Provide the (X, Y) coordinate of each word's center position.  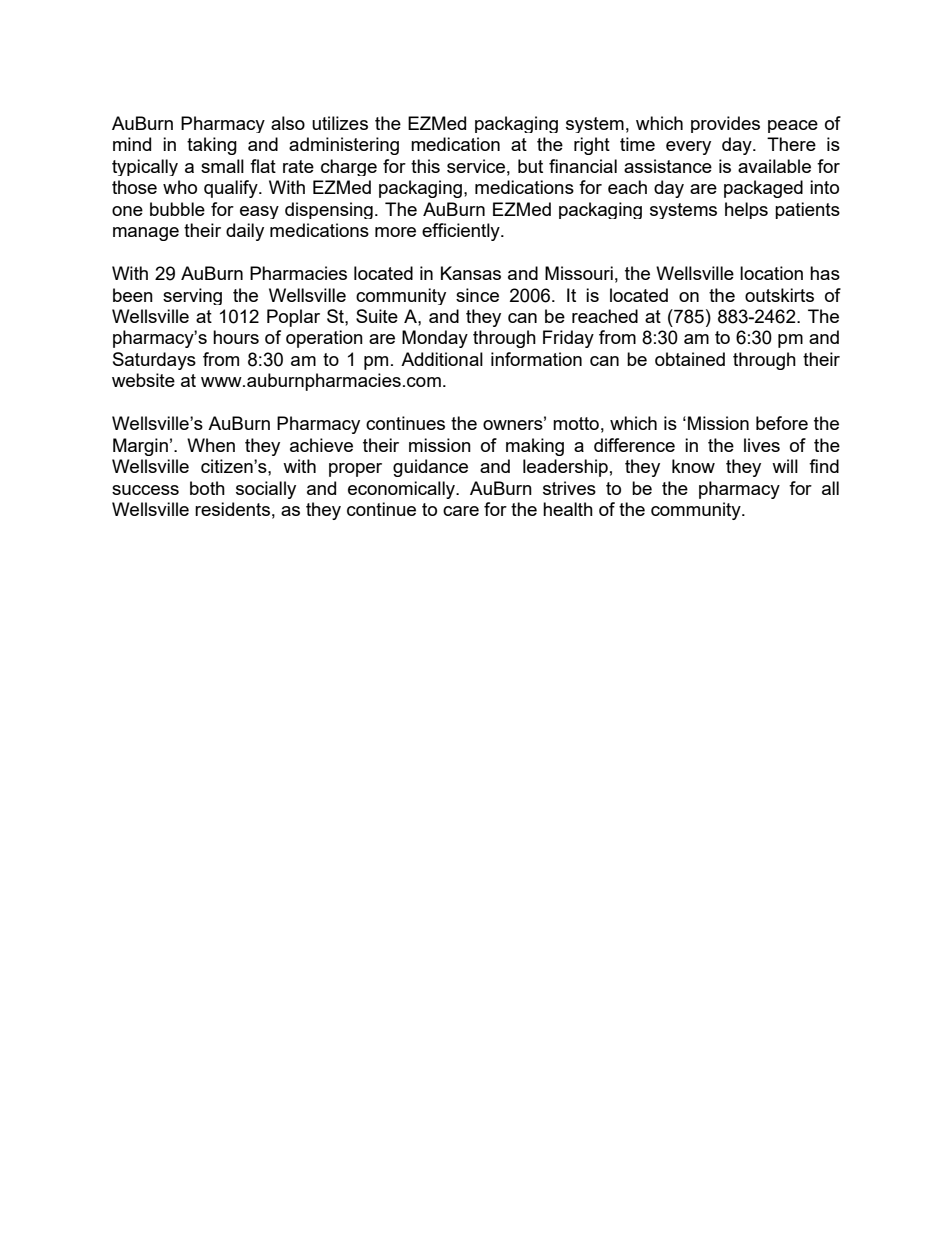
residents (232, 509)
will (785, 466)
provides (725, 124)
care (461, 511)
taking (212, 146)
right (592, 146)
